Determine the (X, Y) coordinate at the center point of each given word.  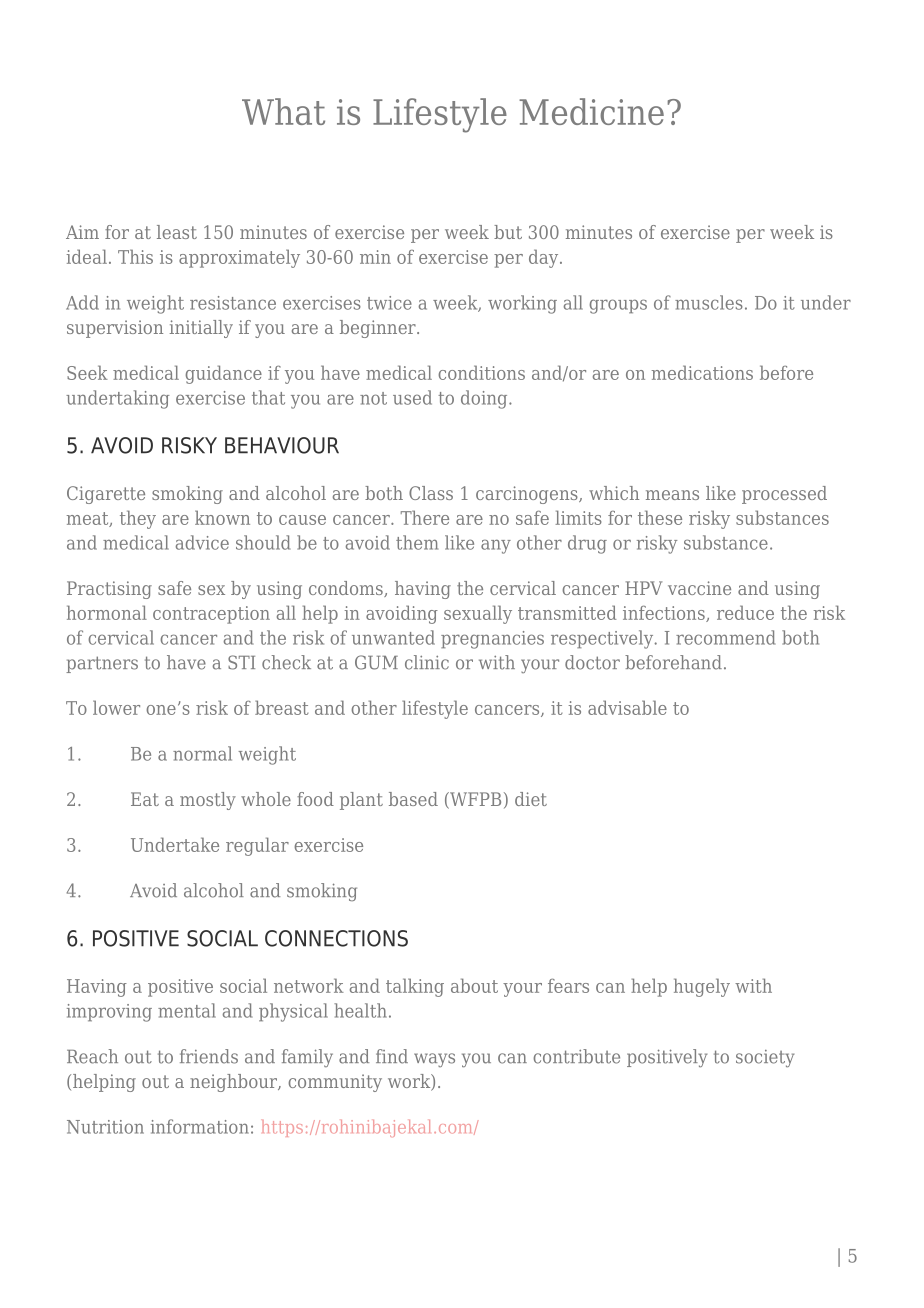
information (200, 1126)
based (413, 799)
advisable (627, 707)
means (672, 495)
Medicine (591, 111)
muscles (709, 302)
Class (431, 493)
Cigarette (106, 495)
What (283, 111)
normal (202, 753)
